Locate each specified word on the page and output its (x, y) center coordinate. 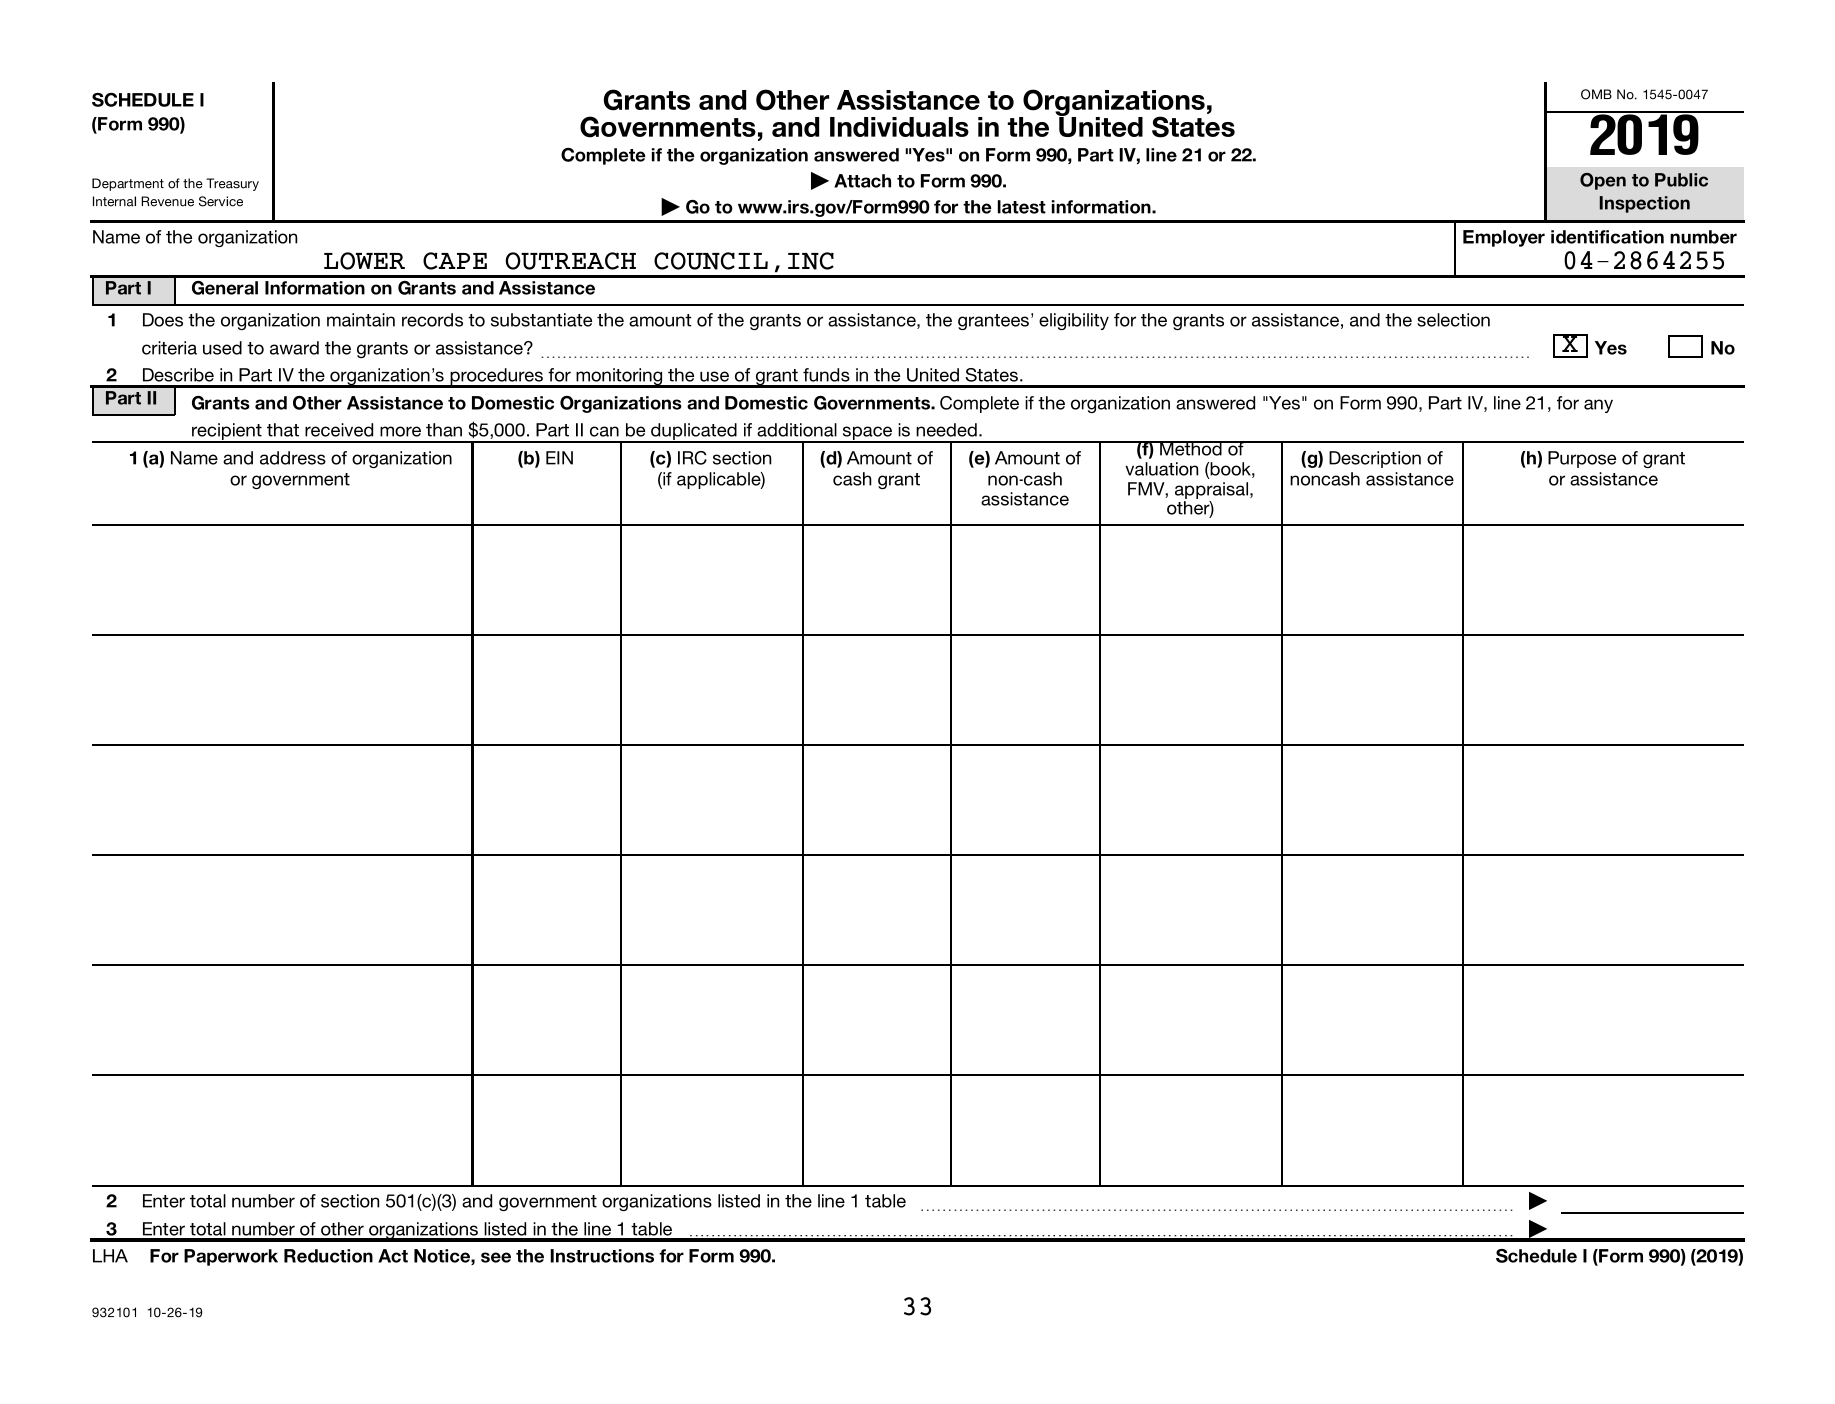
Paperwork (231, 1257)
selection (1453, 320)
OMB (1596, 94)
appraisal (1213, 490)
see (496, 1257)
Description (1375, 459)
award (294, 348)
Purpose (1582, 459)
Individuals (899, 127)
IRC (692, 458)
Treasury (232, 184)
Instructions (602, 1256)
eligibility (1074, 321)
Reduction (328, 1256)
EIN (559, 458)
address (293, 458)
